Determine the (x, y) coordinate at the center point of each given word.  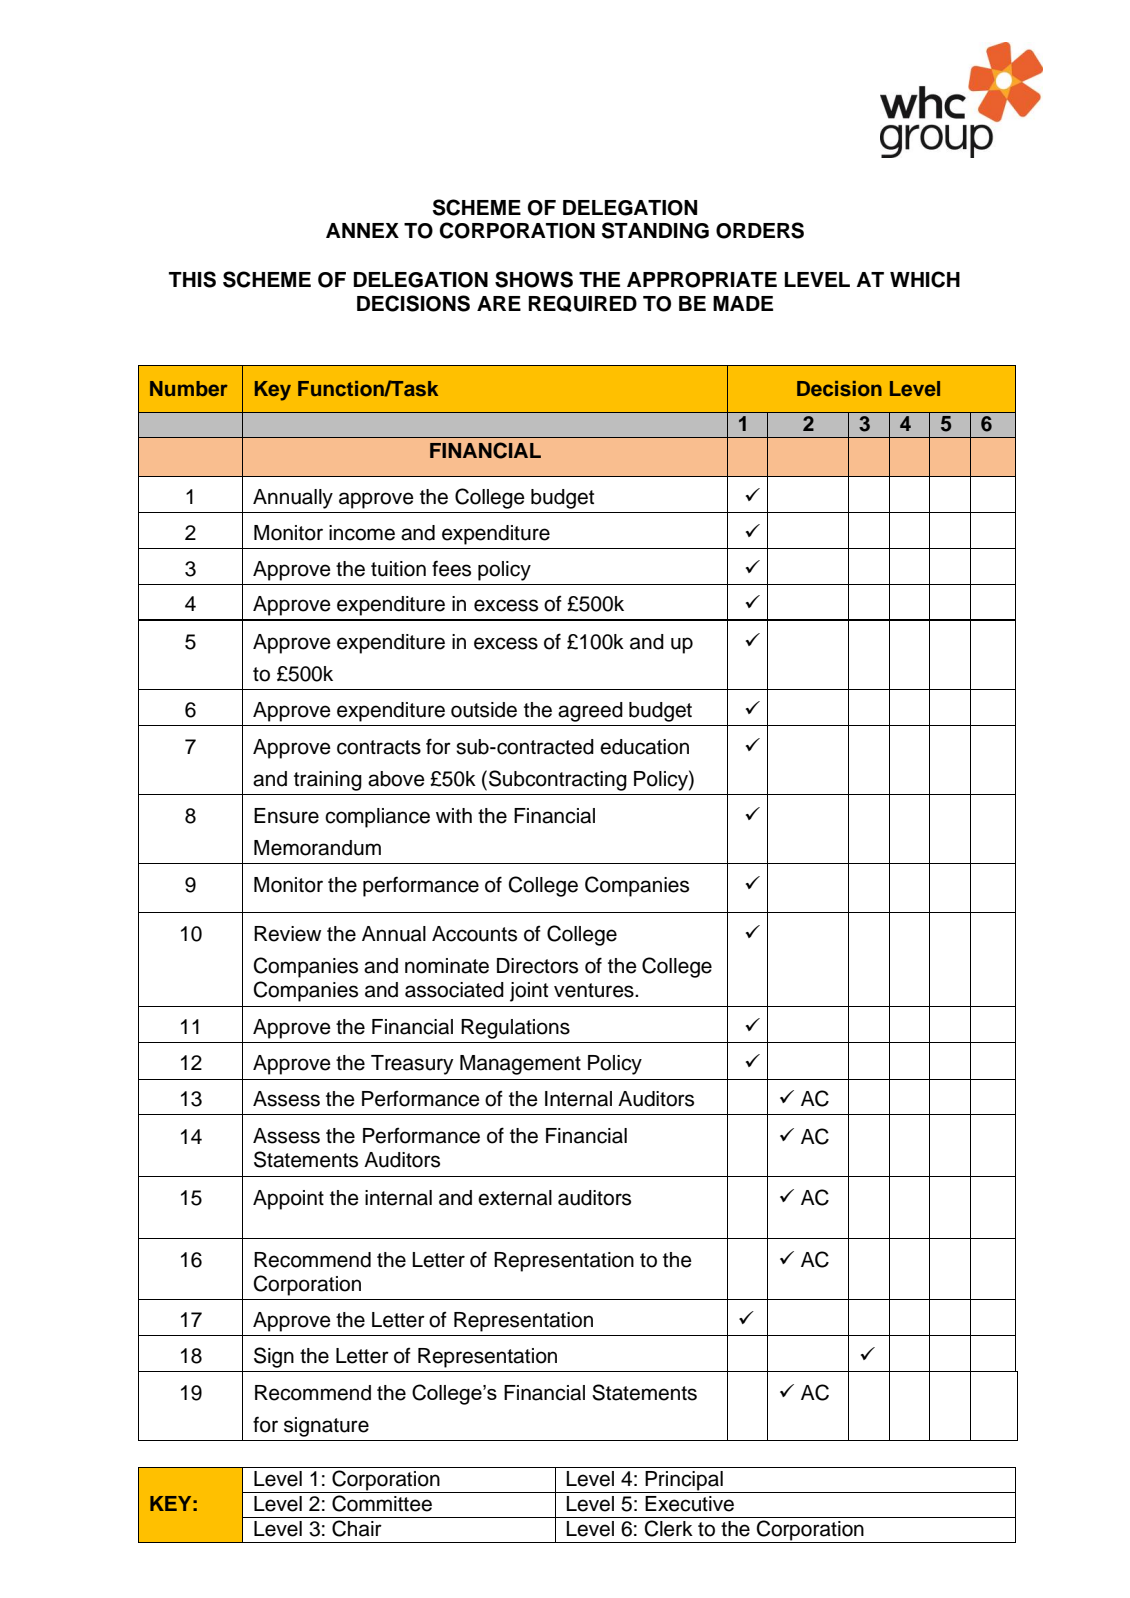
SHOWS (534, 279)
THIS (192, 279)
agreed (590, 712)
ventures (595, 990)
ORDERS (760, 230)
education (644, 747)
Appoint (288, 1200)
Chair (357, 1528)
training (328, 781)
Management (520, 1065)
